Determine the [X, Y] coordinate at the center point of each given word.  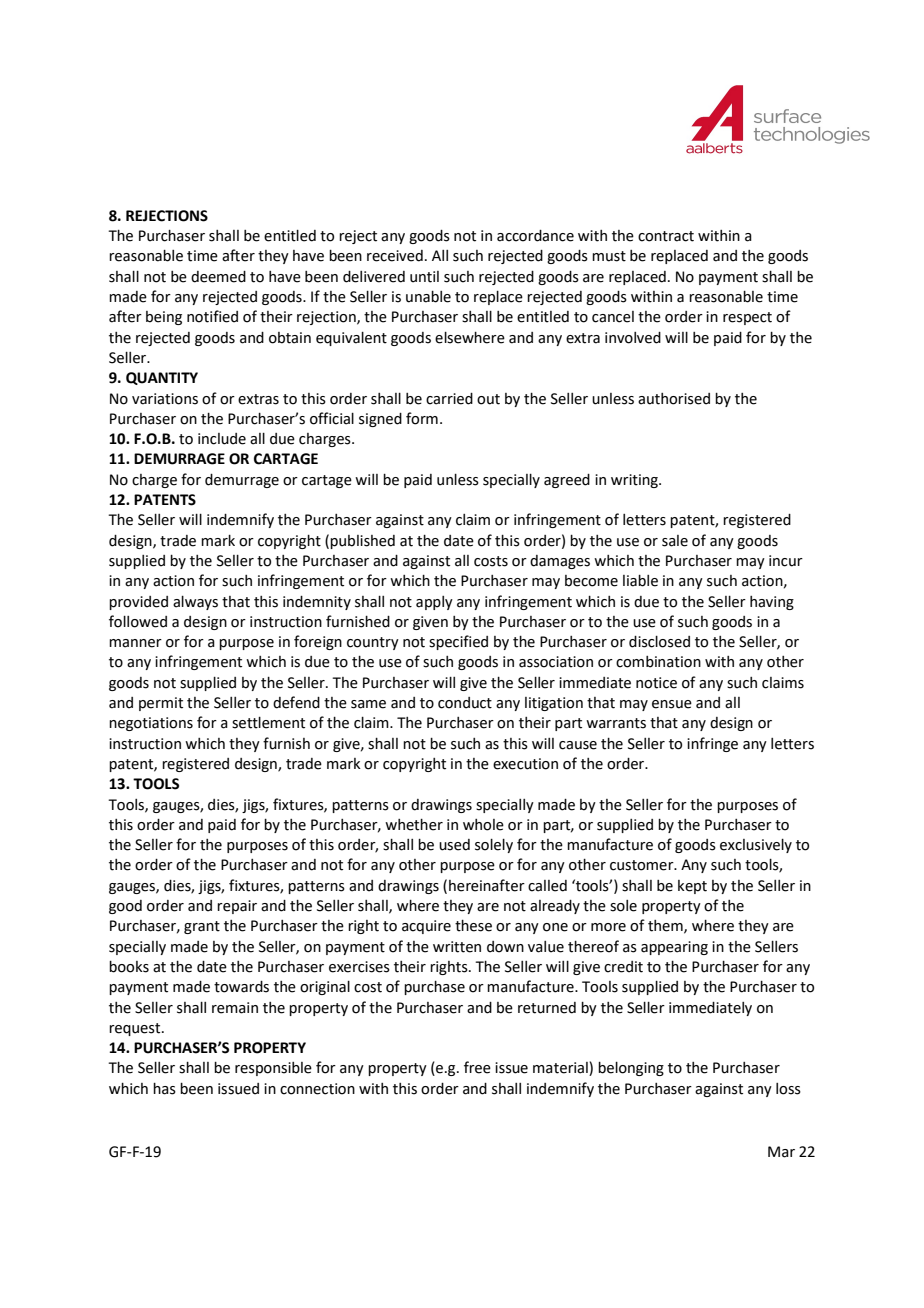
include [222, 439]
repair [237, 907]
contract [666, 236]
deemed [218, 277]
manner [135, 643]
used [454, 845]
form [422, 418]
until [424, 277]
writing [635, 481]
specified [458, 642]
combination [658, 662]
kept [692, 887]
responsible [273, 1069]
